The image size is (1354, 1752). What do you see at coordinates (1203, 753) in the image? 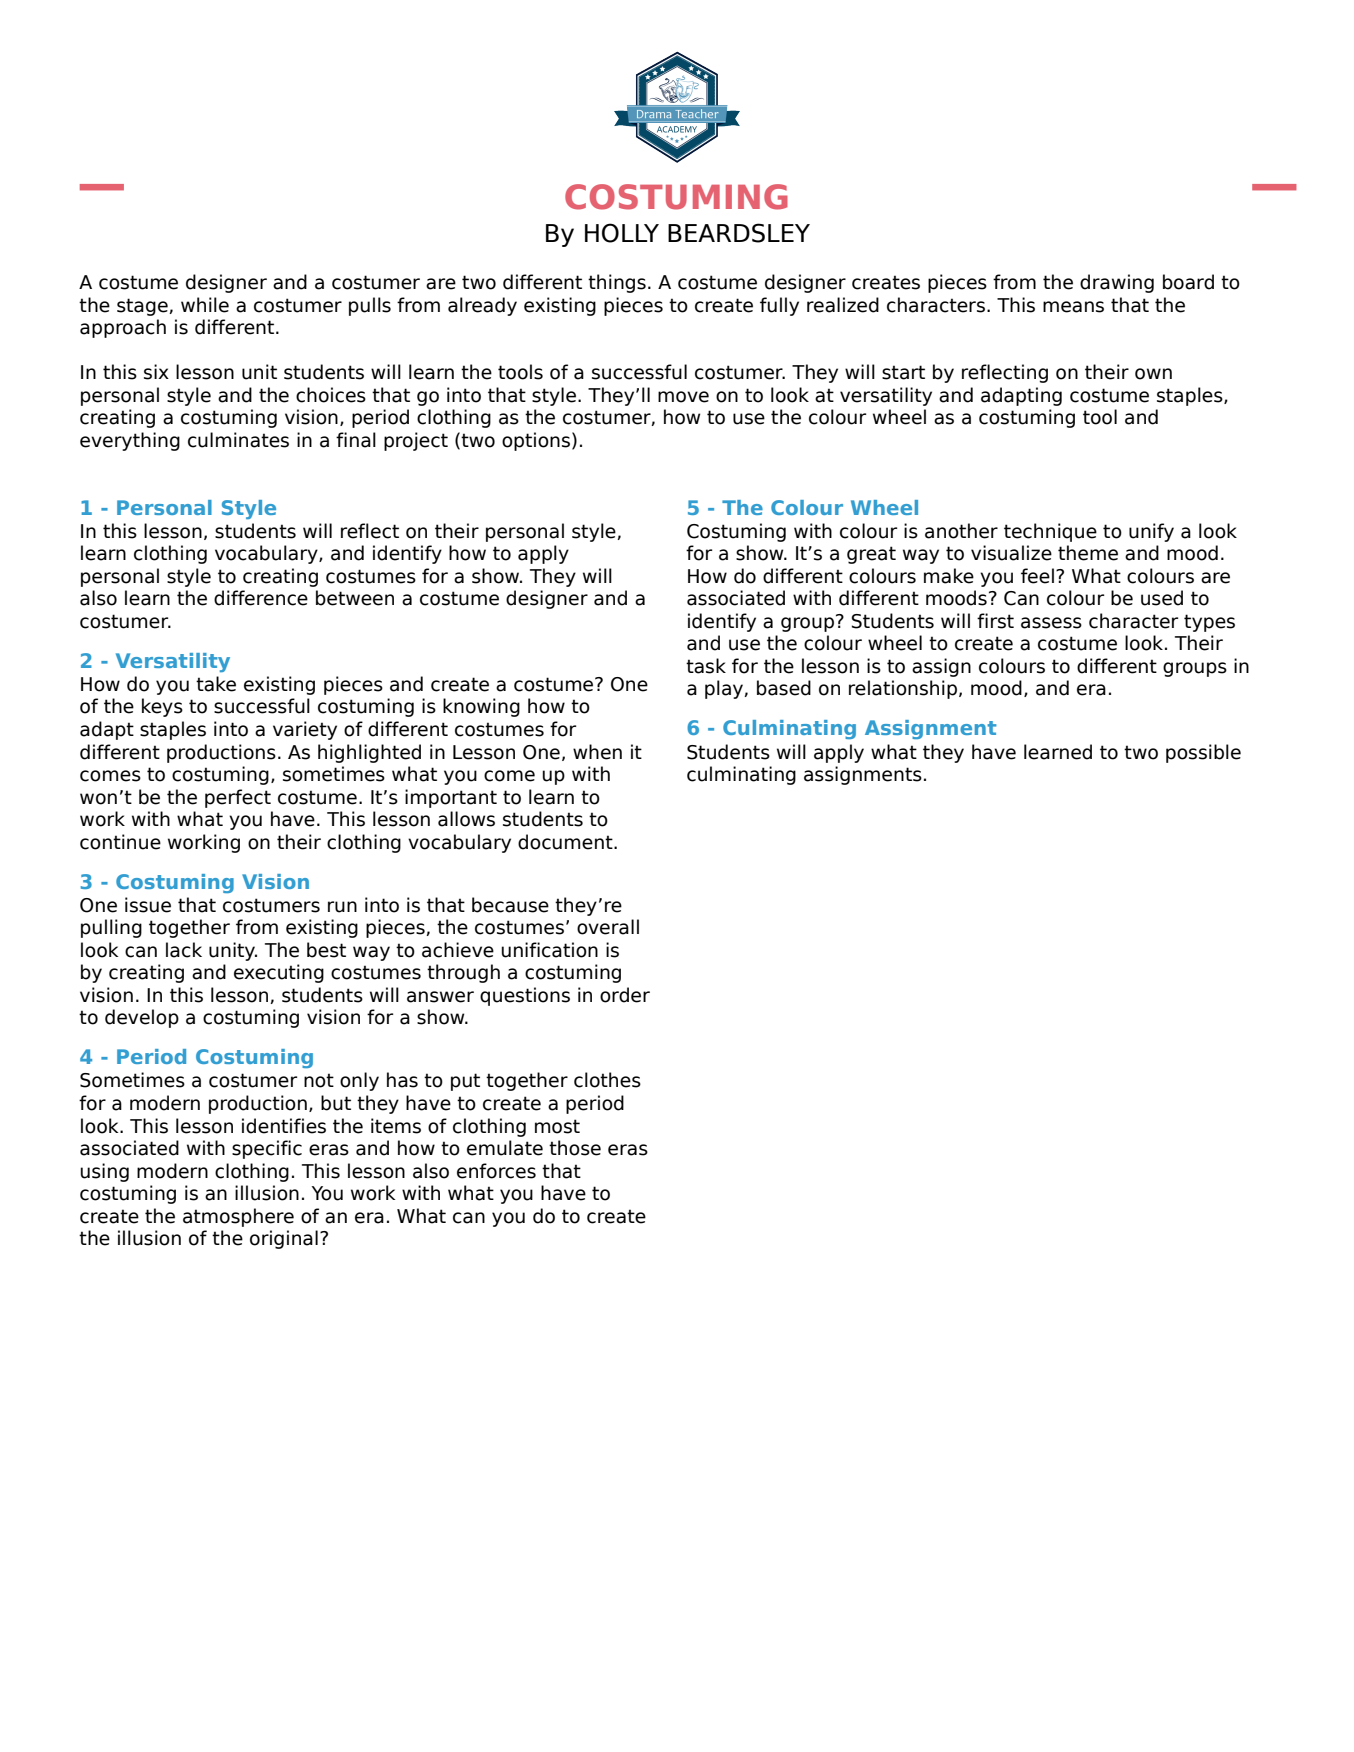
I see `possible` at bounding box center [1203, 753].
